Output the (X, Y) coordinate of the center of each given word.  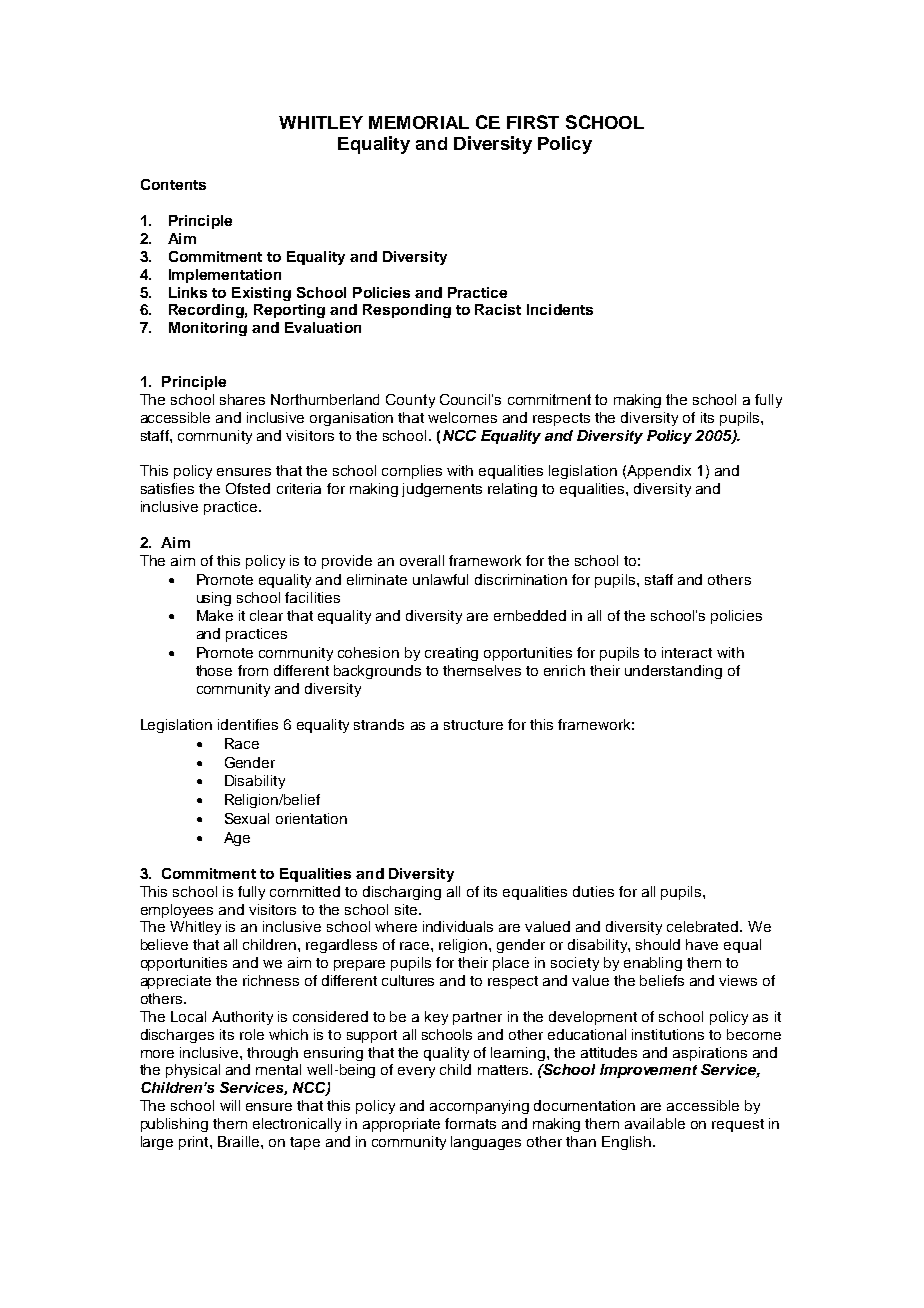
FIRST (533, 122)
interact (687, 652)
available (655, 1123)
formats (470, 1123)
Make (215, 615)
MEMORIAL (419, 122)
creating (451, 654)
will (230, 1105)
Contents (173, 184)
